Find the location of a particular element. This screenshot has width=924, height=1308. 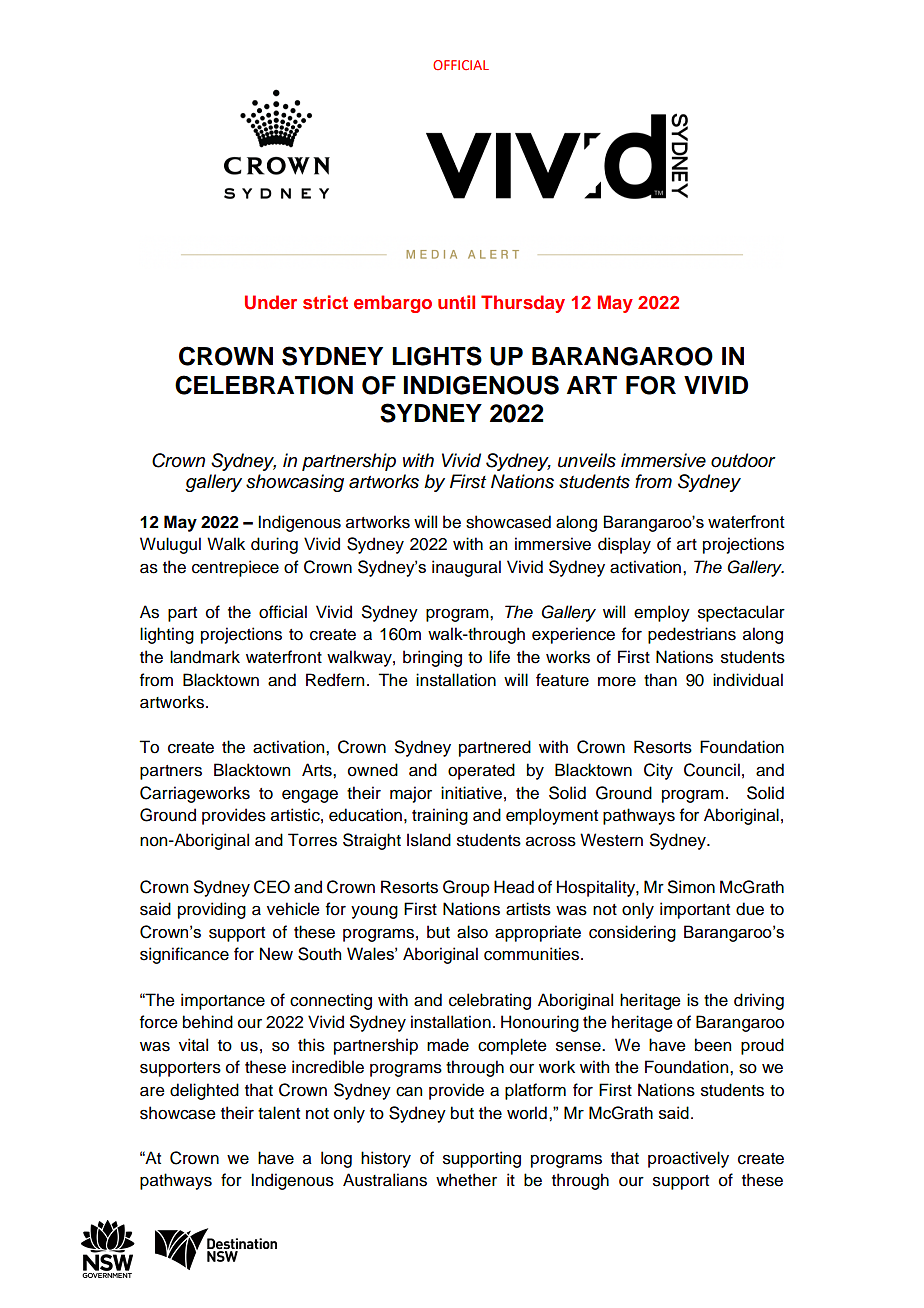

inaugural is located at coordinates (466, 568).
